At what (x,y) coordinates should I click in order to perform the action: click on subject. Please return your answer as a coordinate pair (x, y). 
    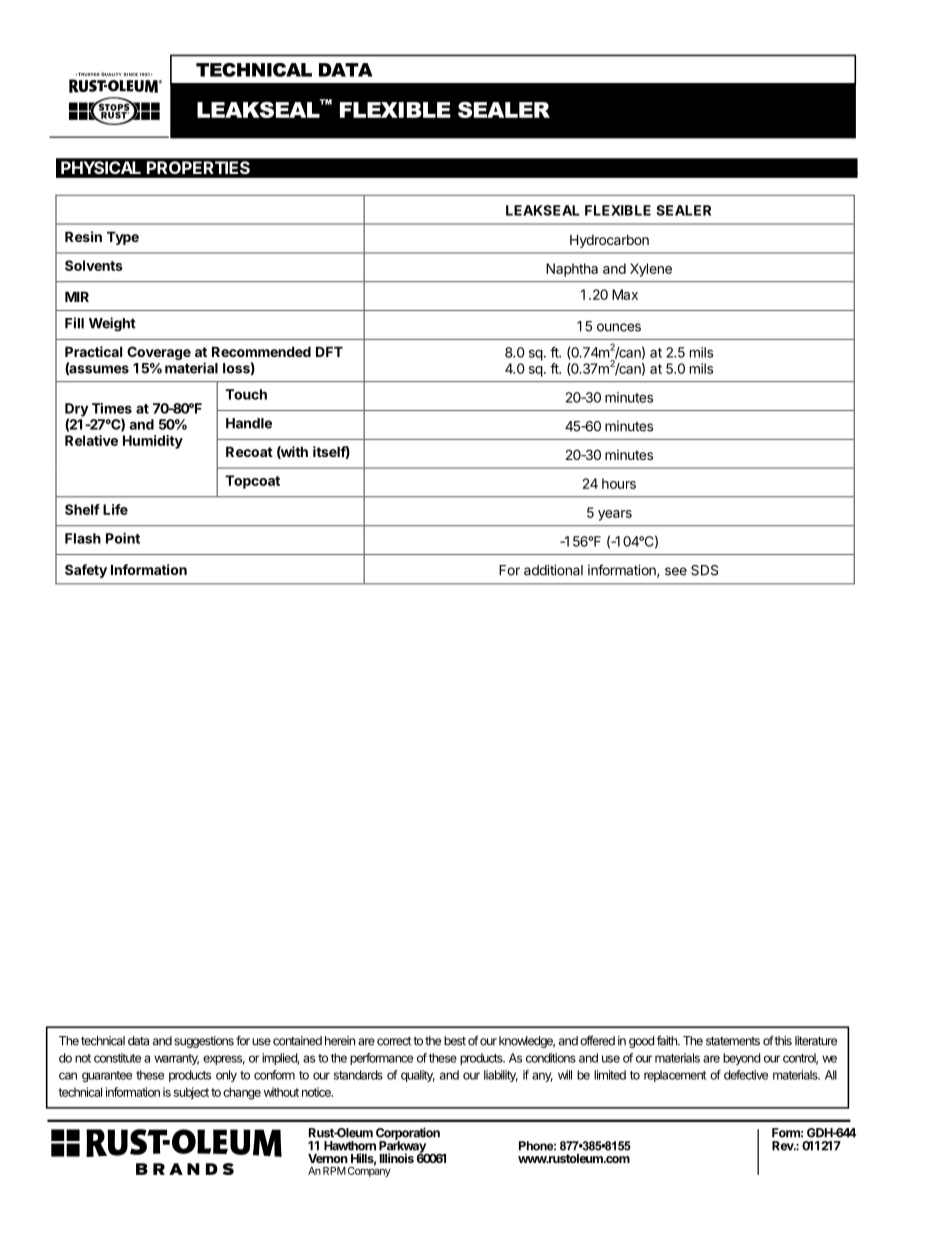
    Looking at the image, I should click on (191, 1093).
